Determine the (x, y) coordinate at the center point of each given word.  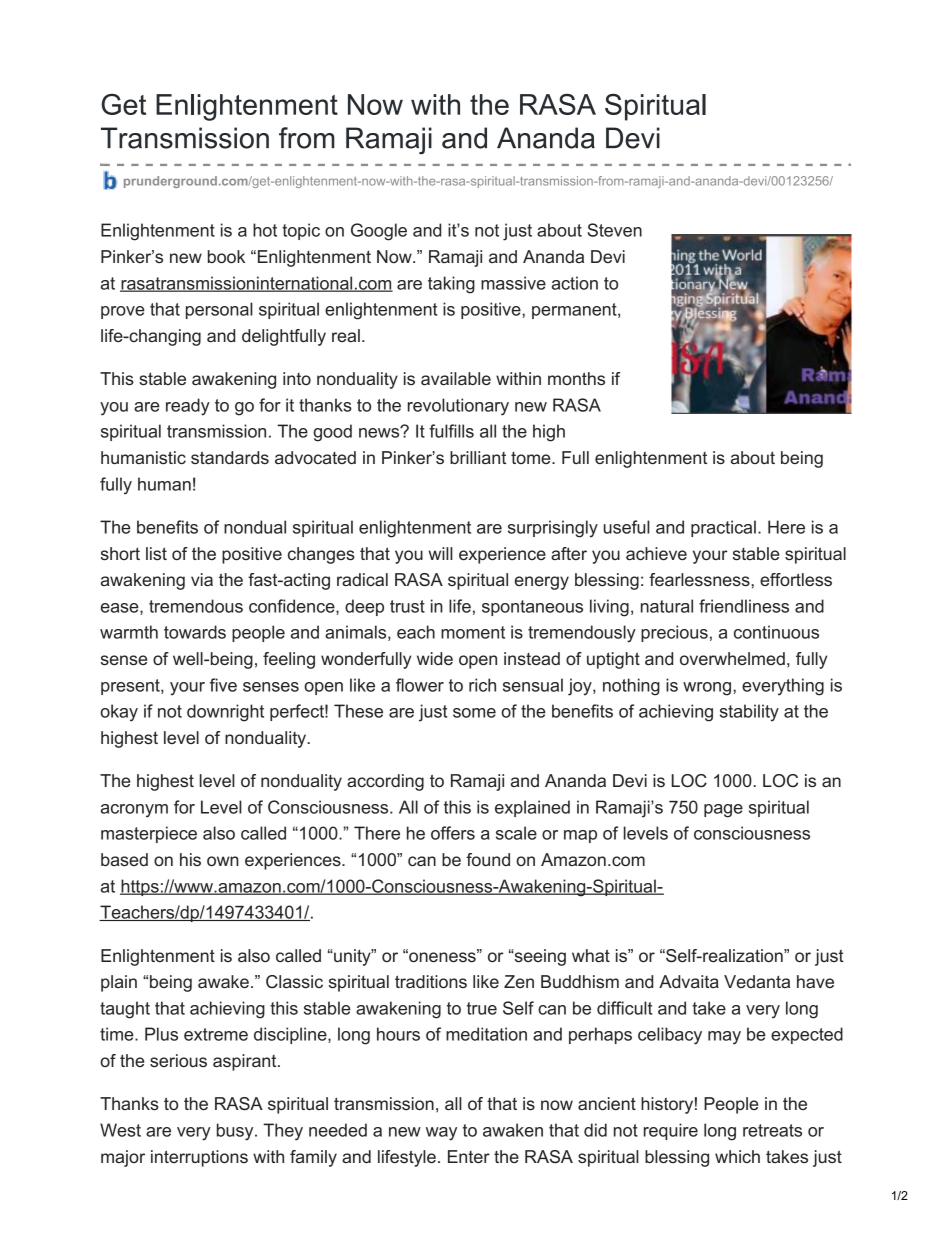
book (226, 256)
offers (453, 833)
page (723, 811)
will (440, 553)
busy (236, 1132)
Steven (614, 230)
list (156, 553)
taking (451, 285)
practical (723, 528)
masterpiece (149, 834)
